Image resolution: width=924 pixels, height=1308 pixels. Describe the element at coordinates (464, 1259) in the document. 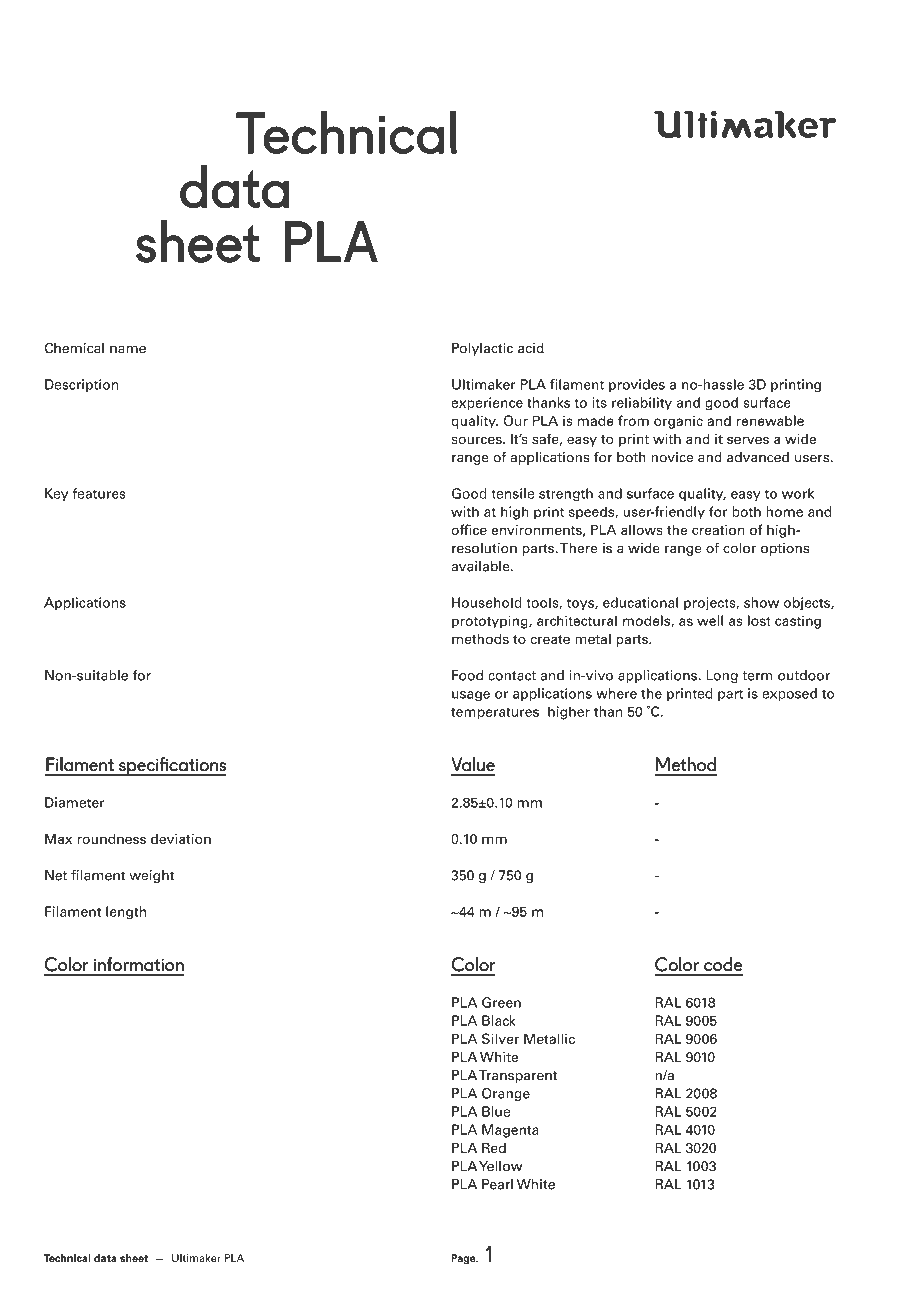

I see `Page` at that location.
